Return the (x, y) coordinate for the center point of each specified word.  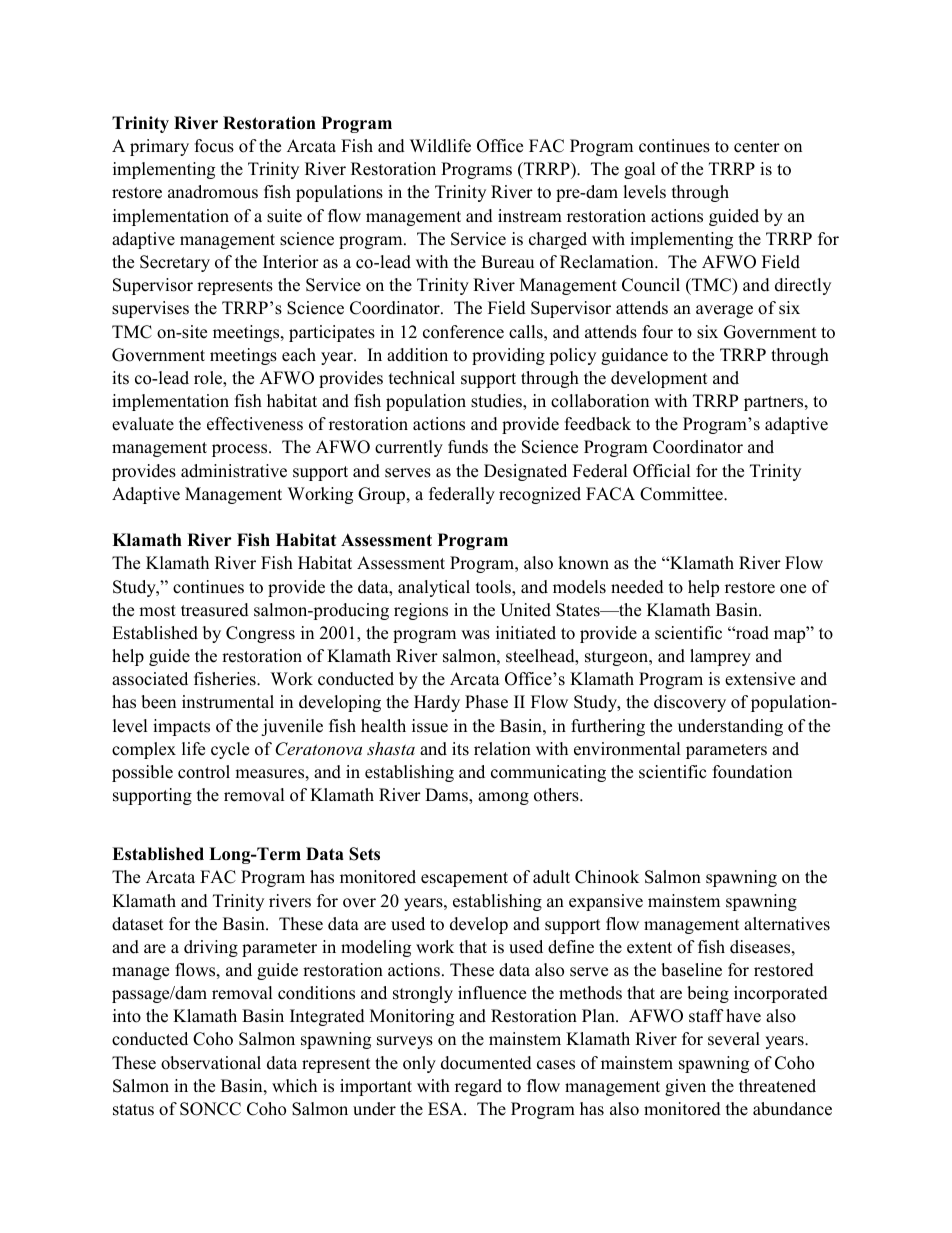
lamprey (720, 657)
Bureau (507, 262)
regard (478, 1087)
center (757, 147)
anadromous (213, 192)
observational (211, 1063)
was (475, 635)
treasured (215, 610)
